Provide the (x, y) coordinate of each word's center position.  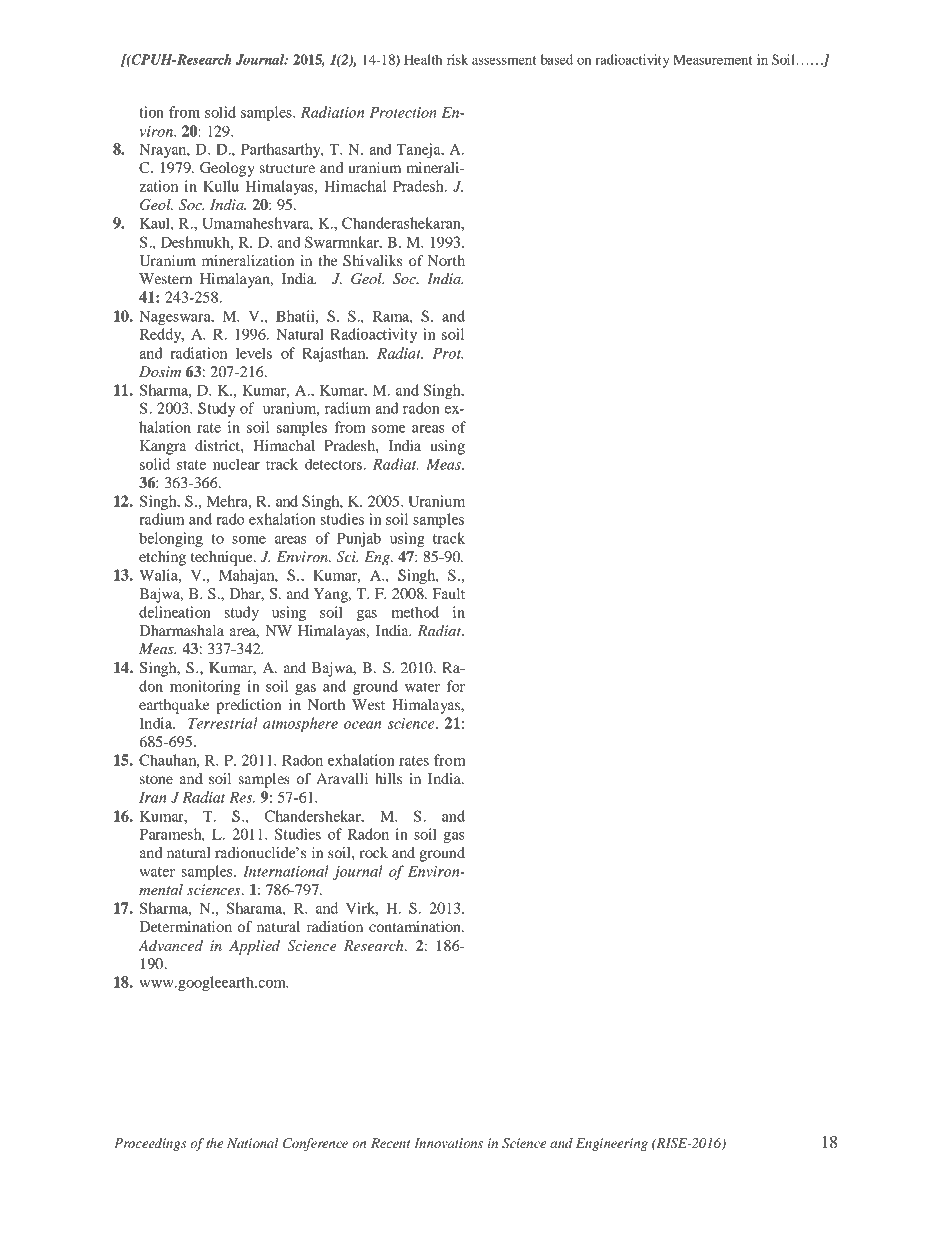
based (557, 59)
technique (223, 558)
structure (287, 168)
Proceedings (150, 1144)
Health (423, 59)
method (415, 612)
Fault (448, 593)
